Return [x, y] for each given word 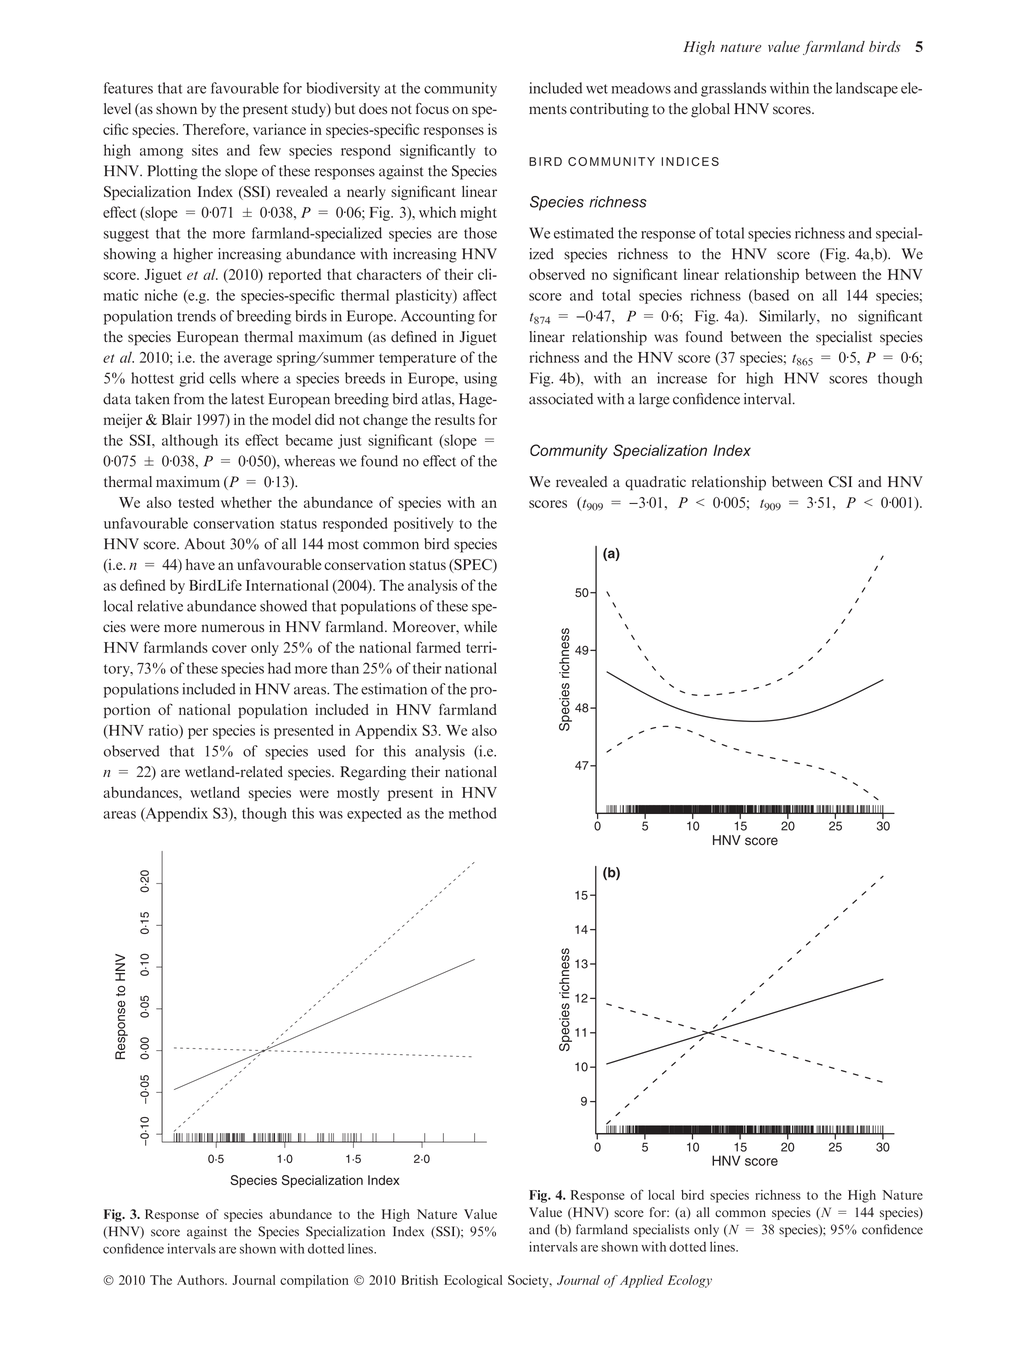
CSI [840, 482]
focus [432, 108]
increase [682, 378]
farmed [438, 647]
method [473, 813]
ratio [164, 731]
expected [374, 814]
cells [222, 378]
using [480, 379]
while [480, 626]
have [200, 564]
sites [205, 150]
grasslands [733, 89]
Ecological [473, 1281]
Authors [201, 1280]
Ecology [690, 1281]
